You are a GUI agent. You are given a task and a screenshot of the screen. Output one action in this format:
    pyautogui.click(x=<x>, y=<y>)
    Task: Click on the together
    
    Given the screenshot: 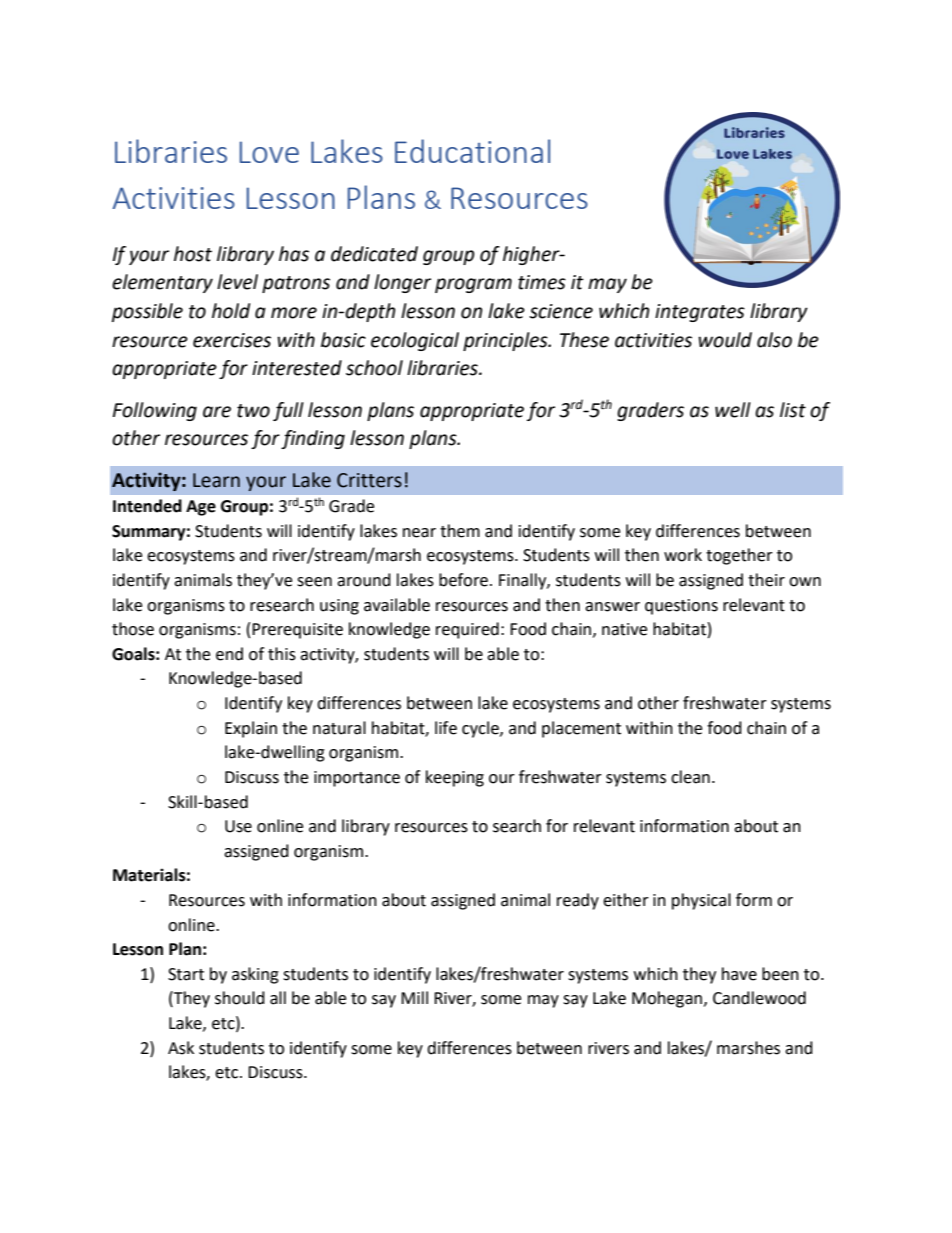 What is the action you would take?
    pyautogui.click(x=739, y=556)
